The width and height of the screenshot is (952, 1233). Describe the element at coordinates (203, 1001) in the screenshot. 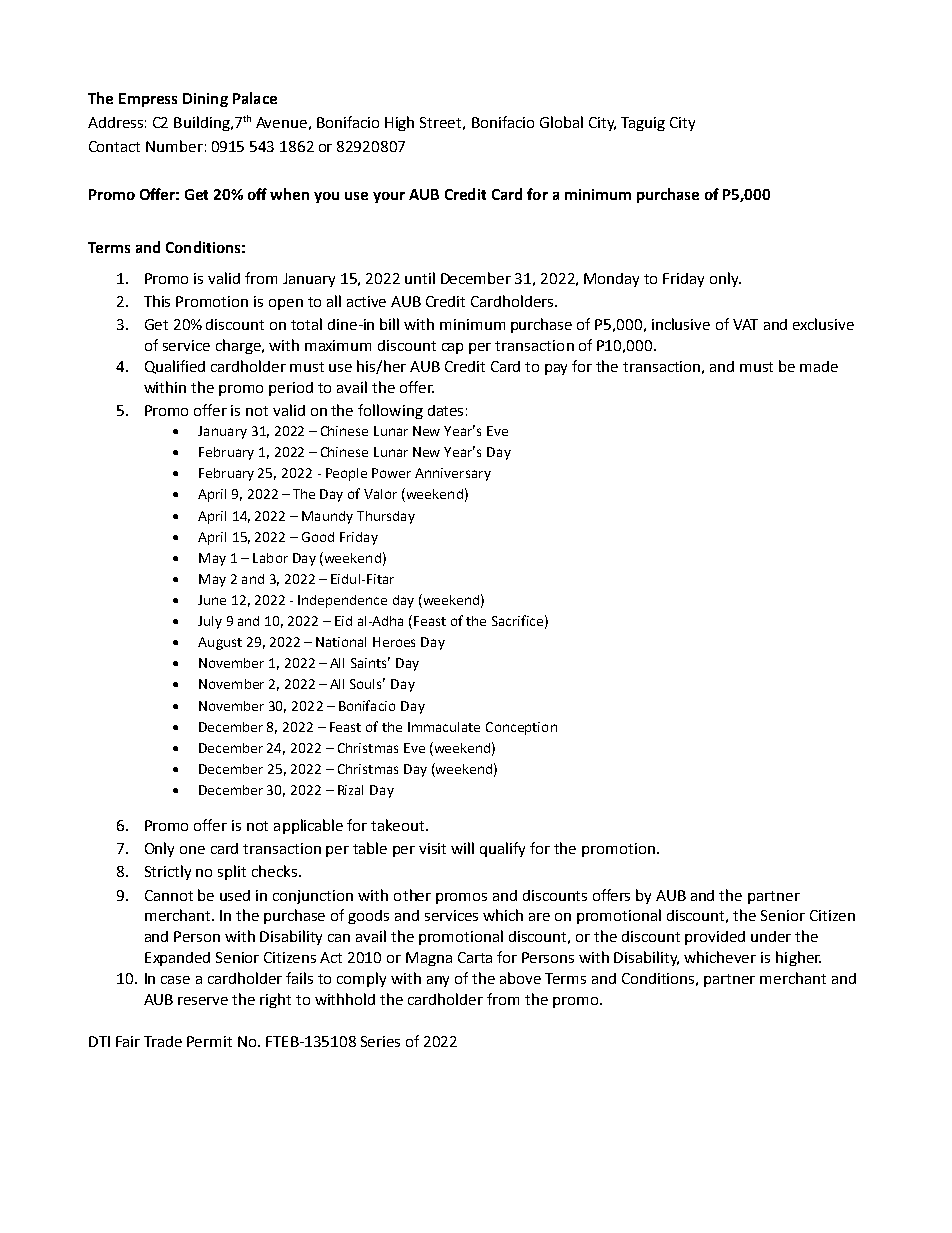

I see `reserve` at that location.
